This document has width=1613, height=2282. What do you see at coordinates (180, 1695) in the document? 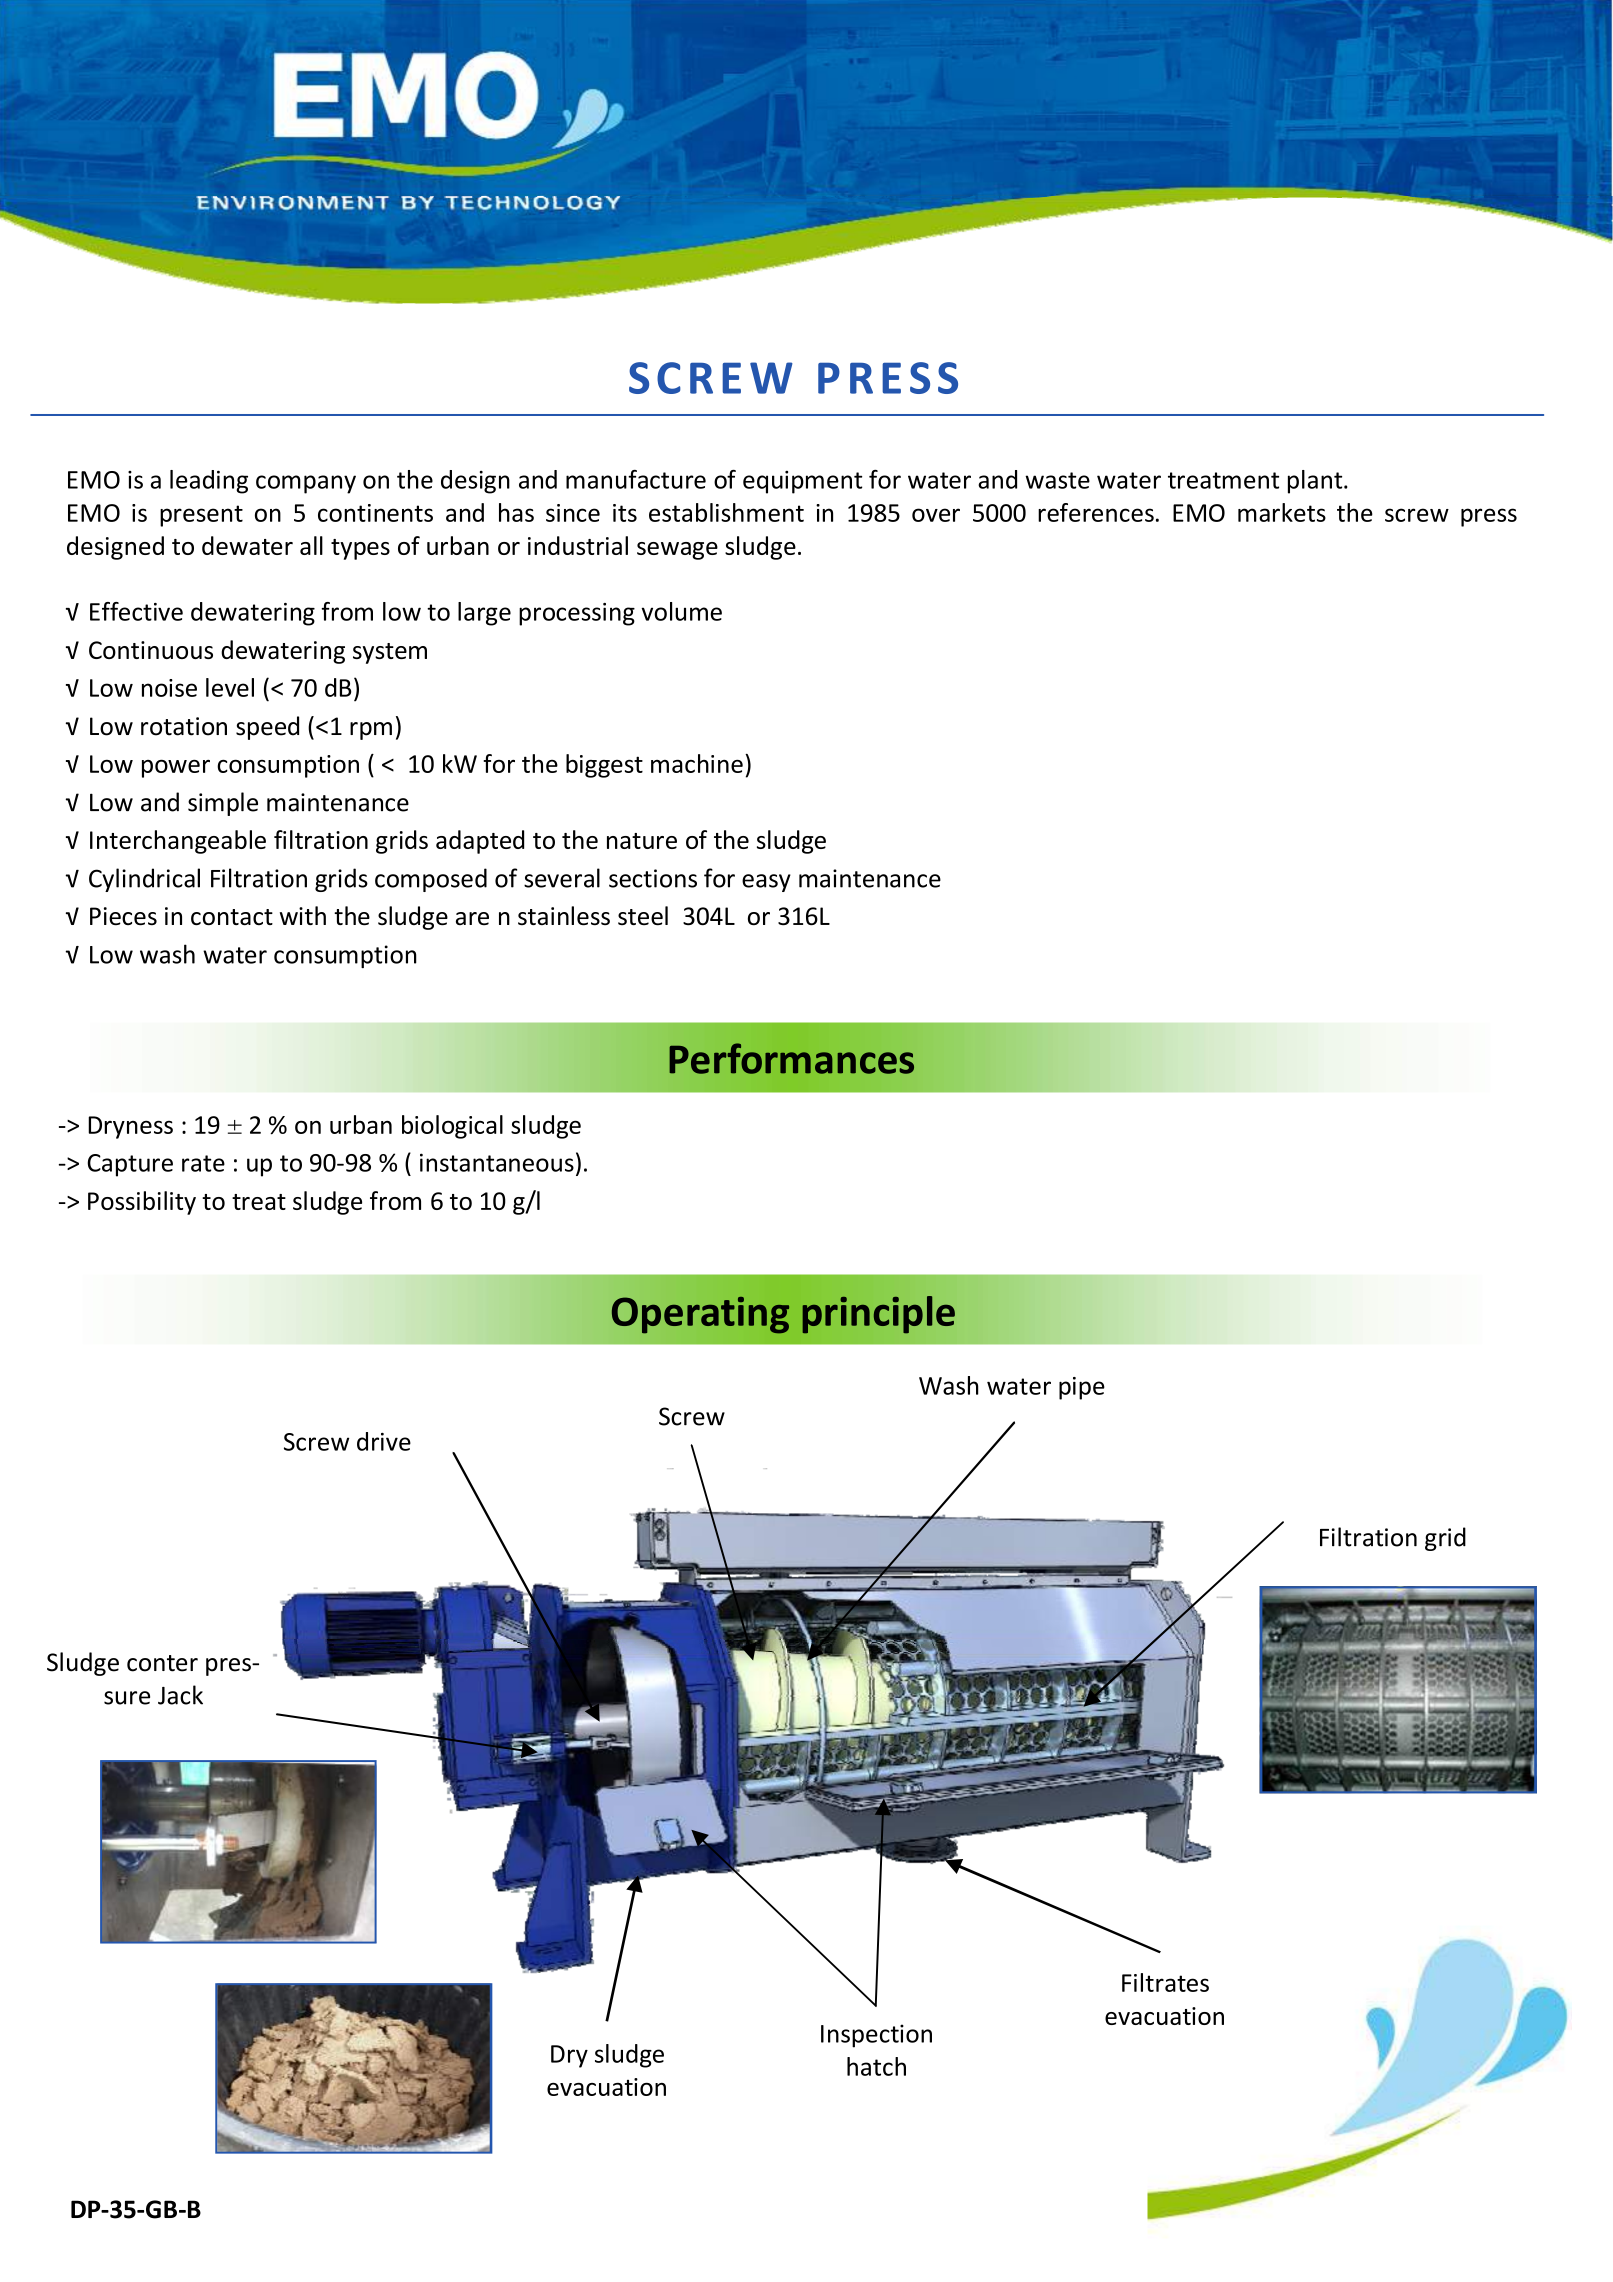
I see `Jack` at bounding box center [180, 1695].
